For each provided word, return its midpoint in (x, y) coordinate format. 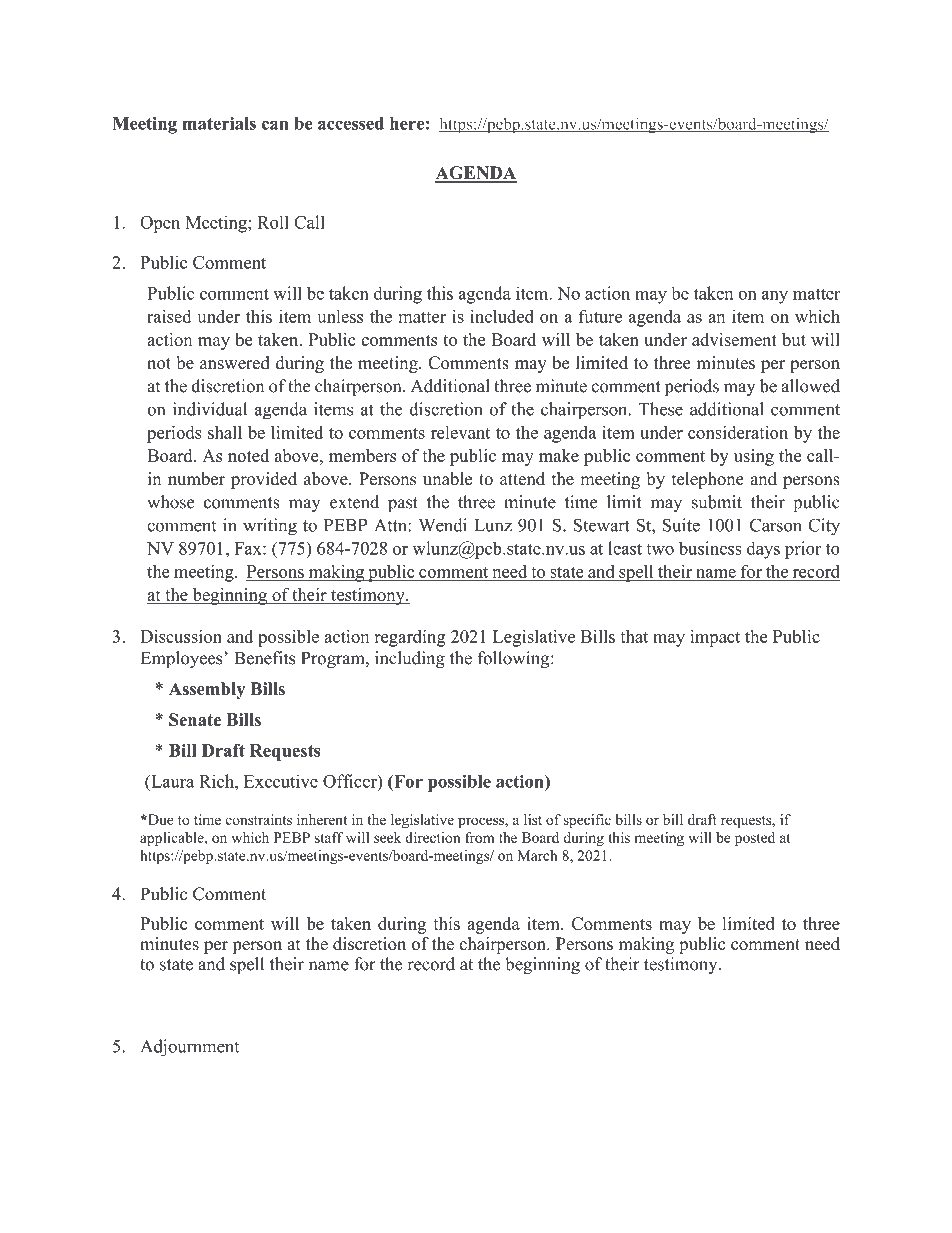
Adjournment (189, 1048)
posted (755, 839)
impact (715, 638)
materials (219, 123)
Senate (195, 719)
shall (225, 432)
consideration (738, 432)
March (537, 855)
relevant (460, 432)
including (410, 659)
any (775, 297)
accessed (351, 123)
